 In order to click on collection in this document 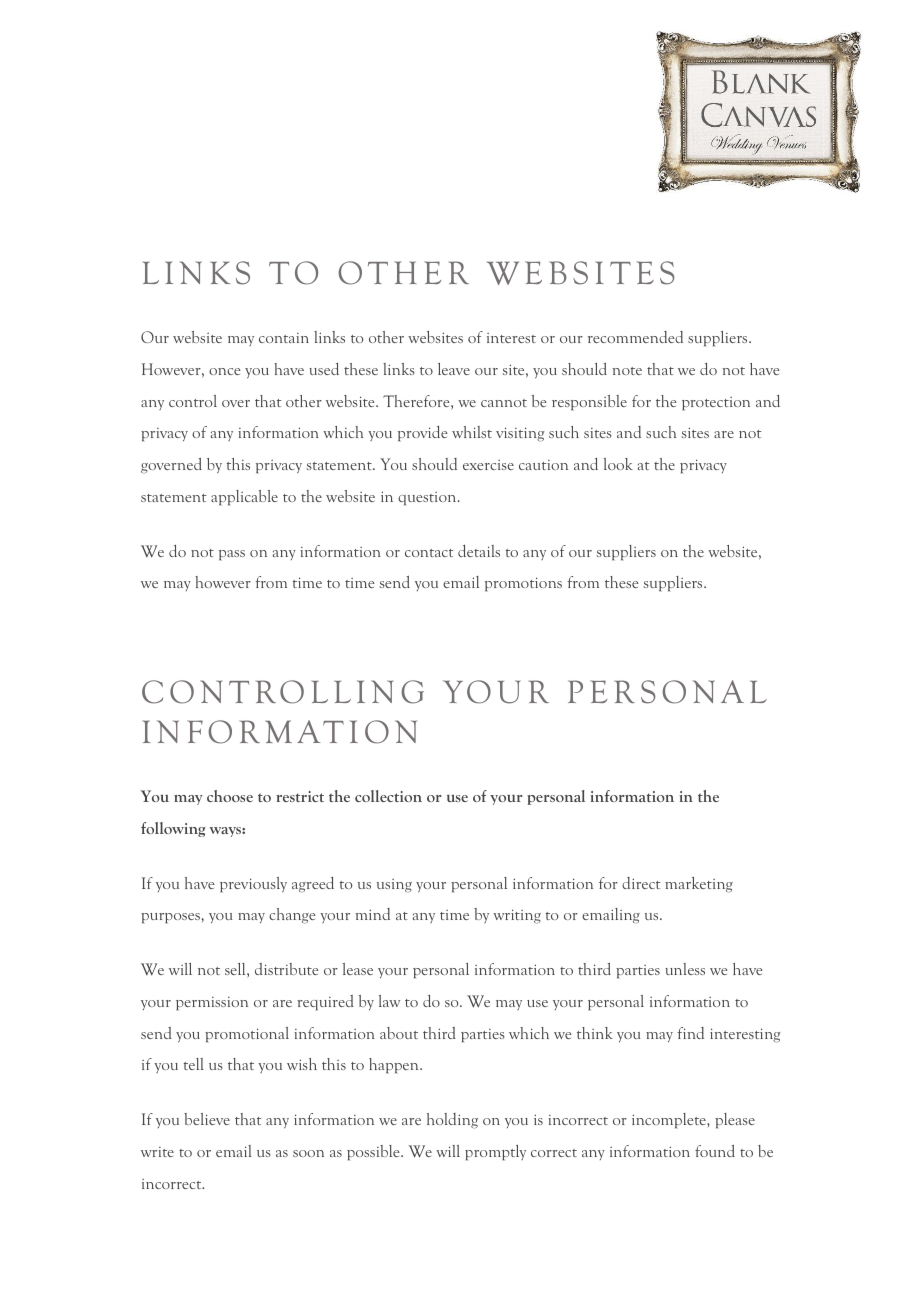, I will do `click(388, 796)`.
